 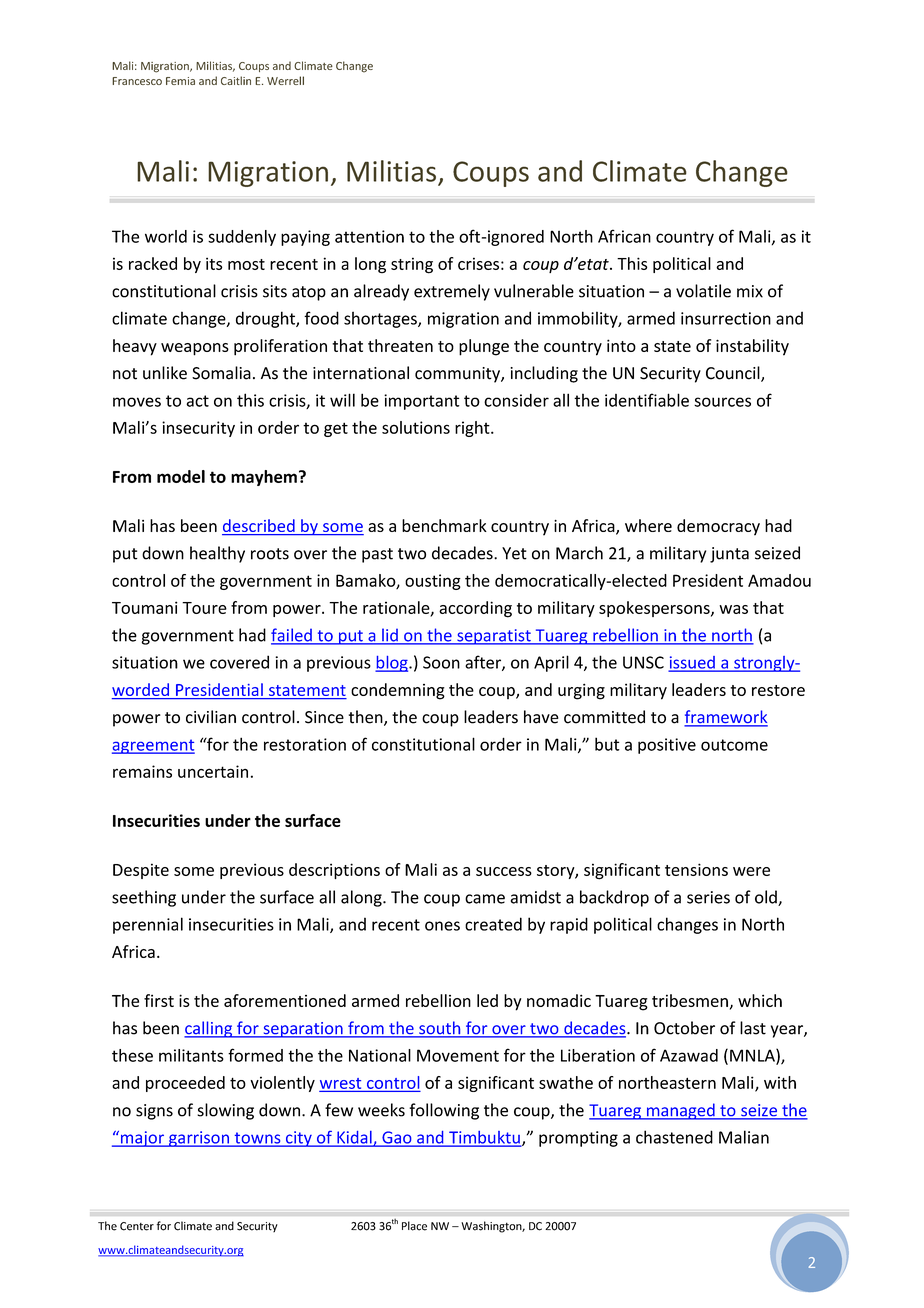 I want to click on right, so click(x=473, y=429).
